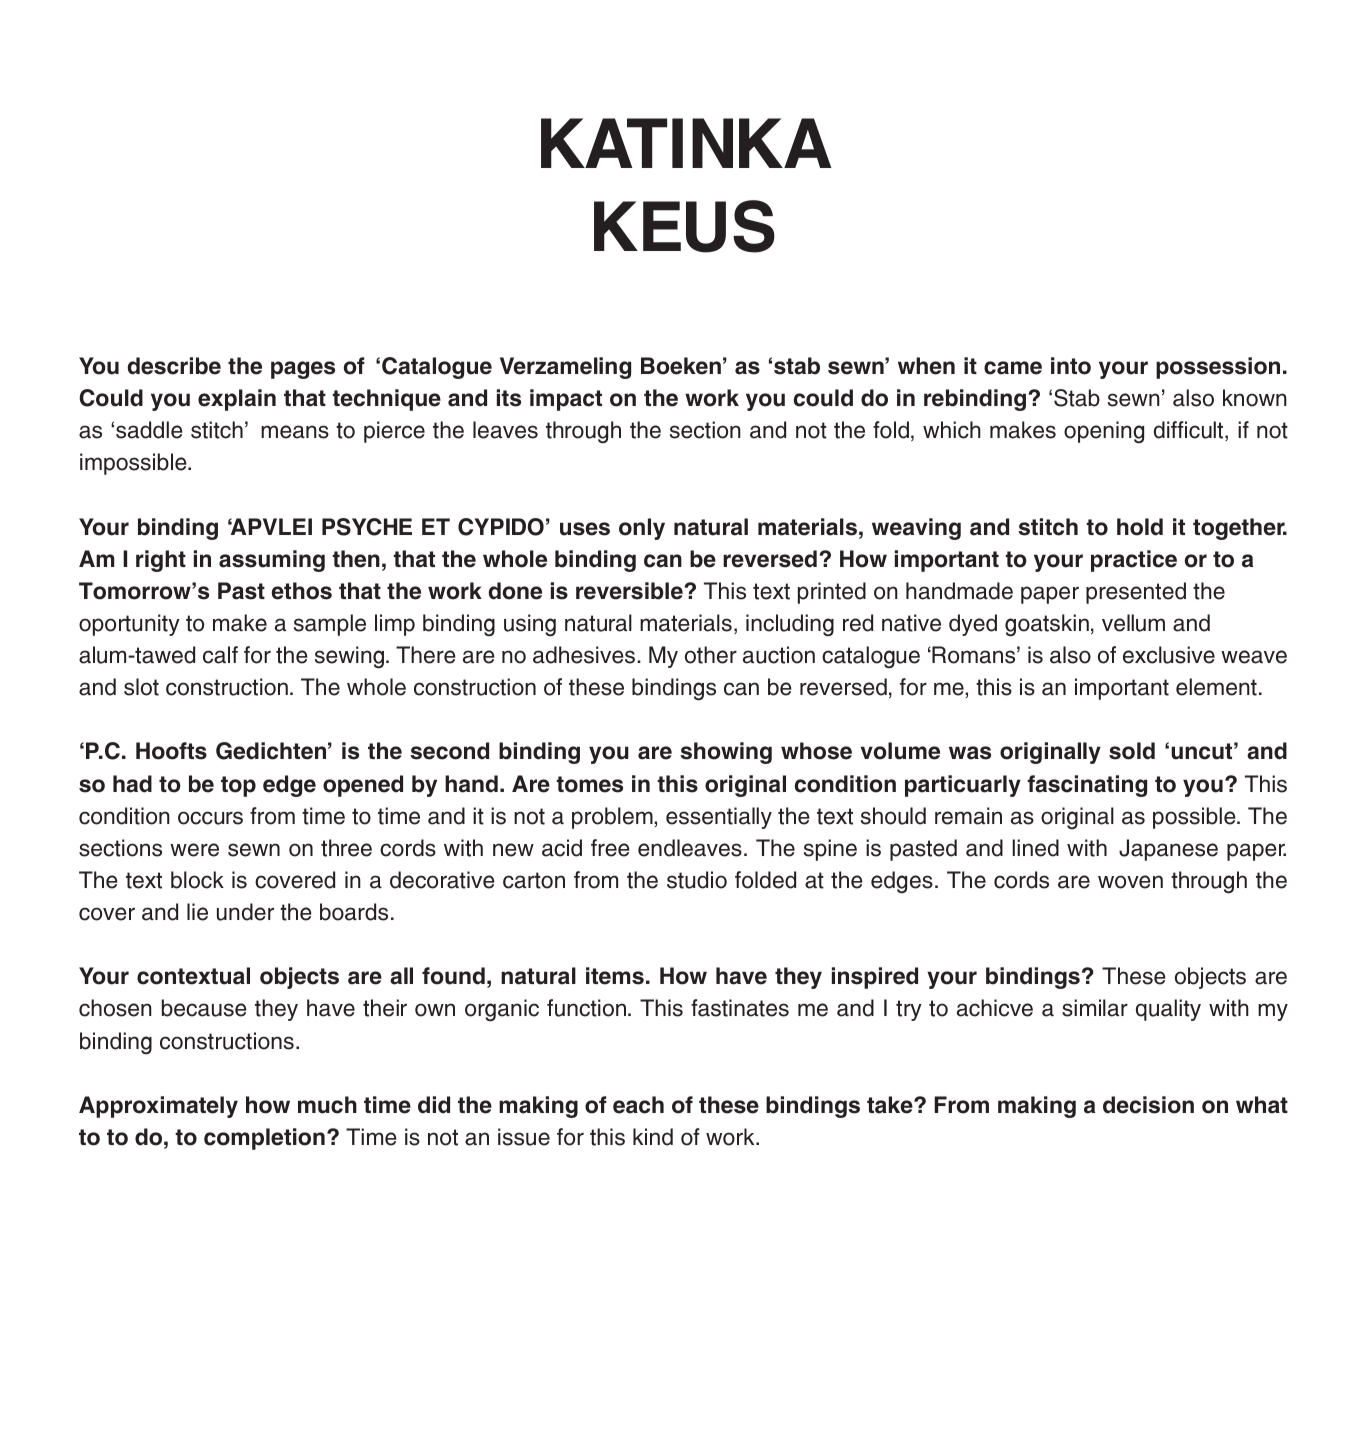  What do you see at coordinates (1071, 366) in the screenshot?
I see `into` at bounding box center [1071, 366].
